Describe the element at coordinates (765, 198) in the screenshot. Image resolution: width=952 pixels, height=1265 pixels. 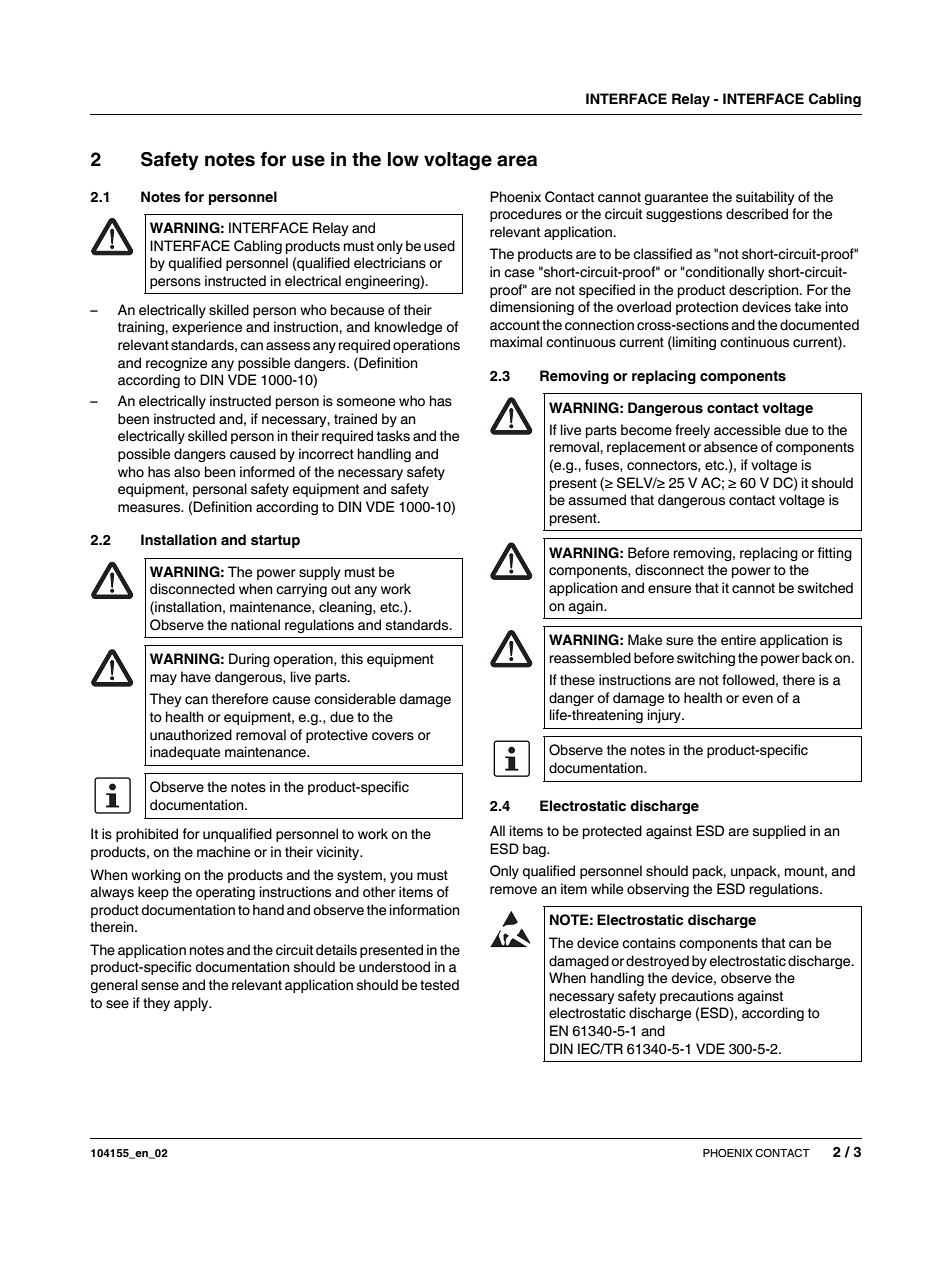
I see `suitability` at that location.
